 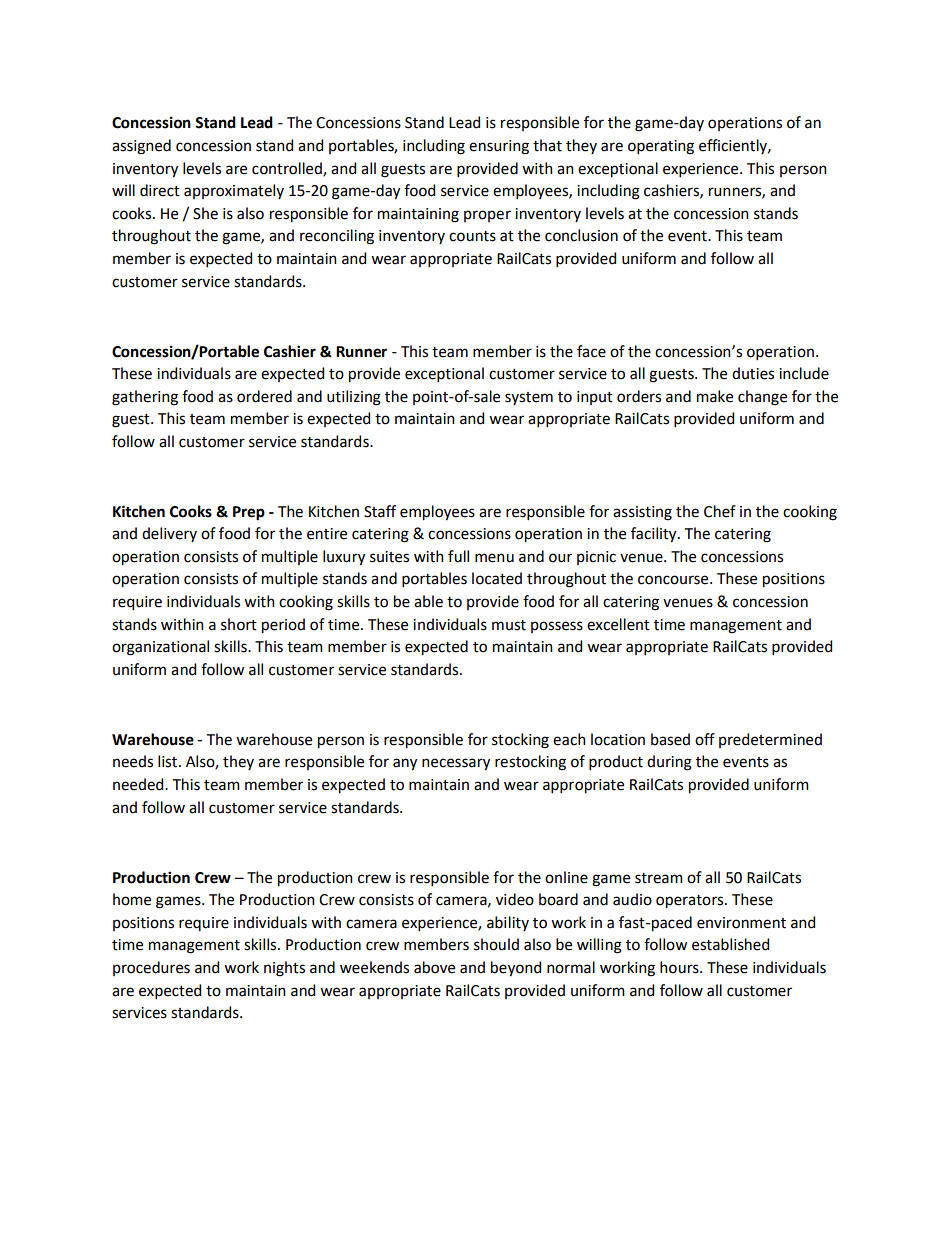 What do you see at coordinates (499, 147) in the screenshot?
I see `ensuring` at bounding box center [499, 147].
